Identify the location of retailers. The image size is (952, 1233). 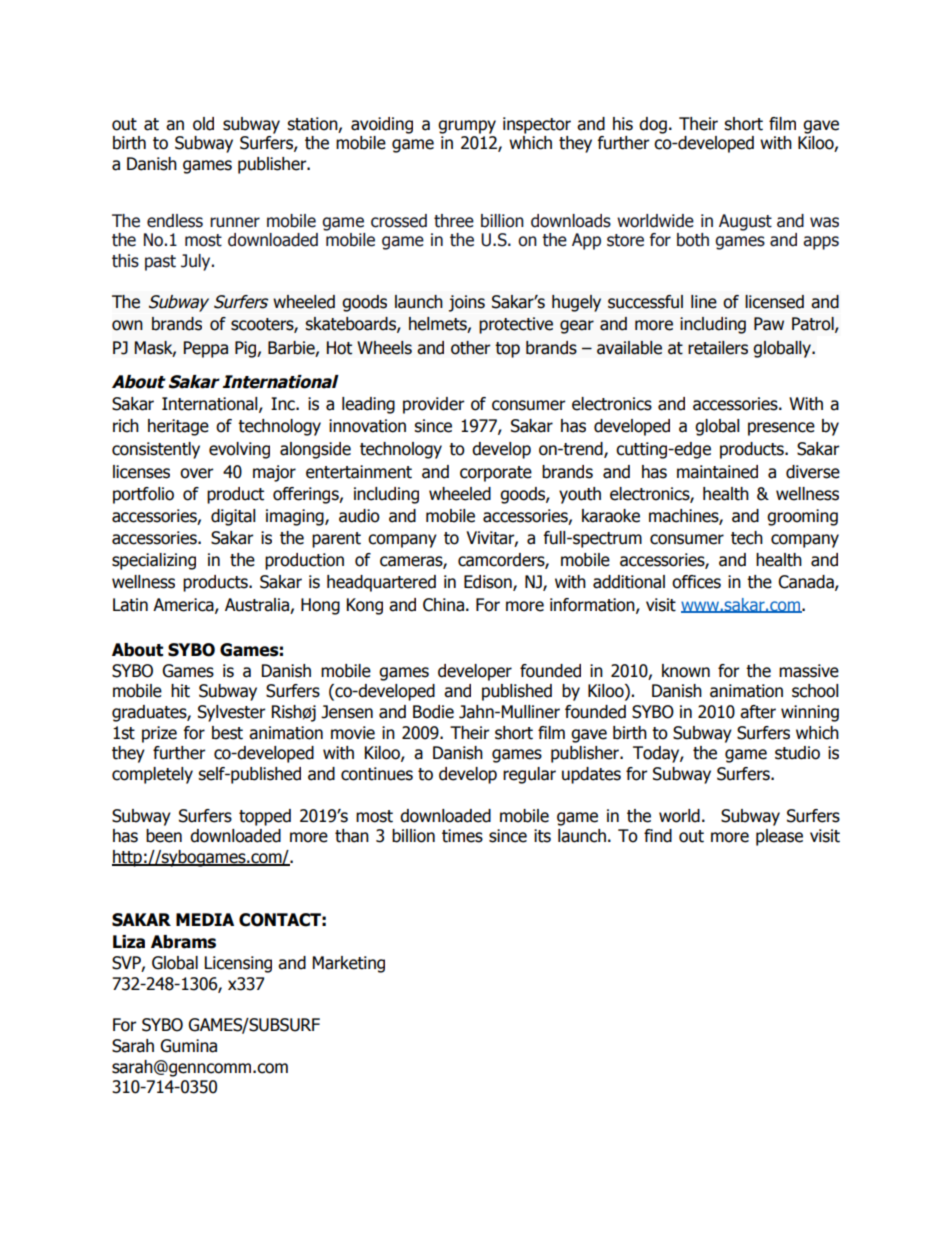
(718, 348).
